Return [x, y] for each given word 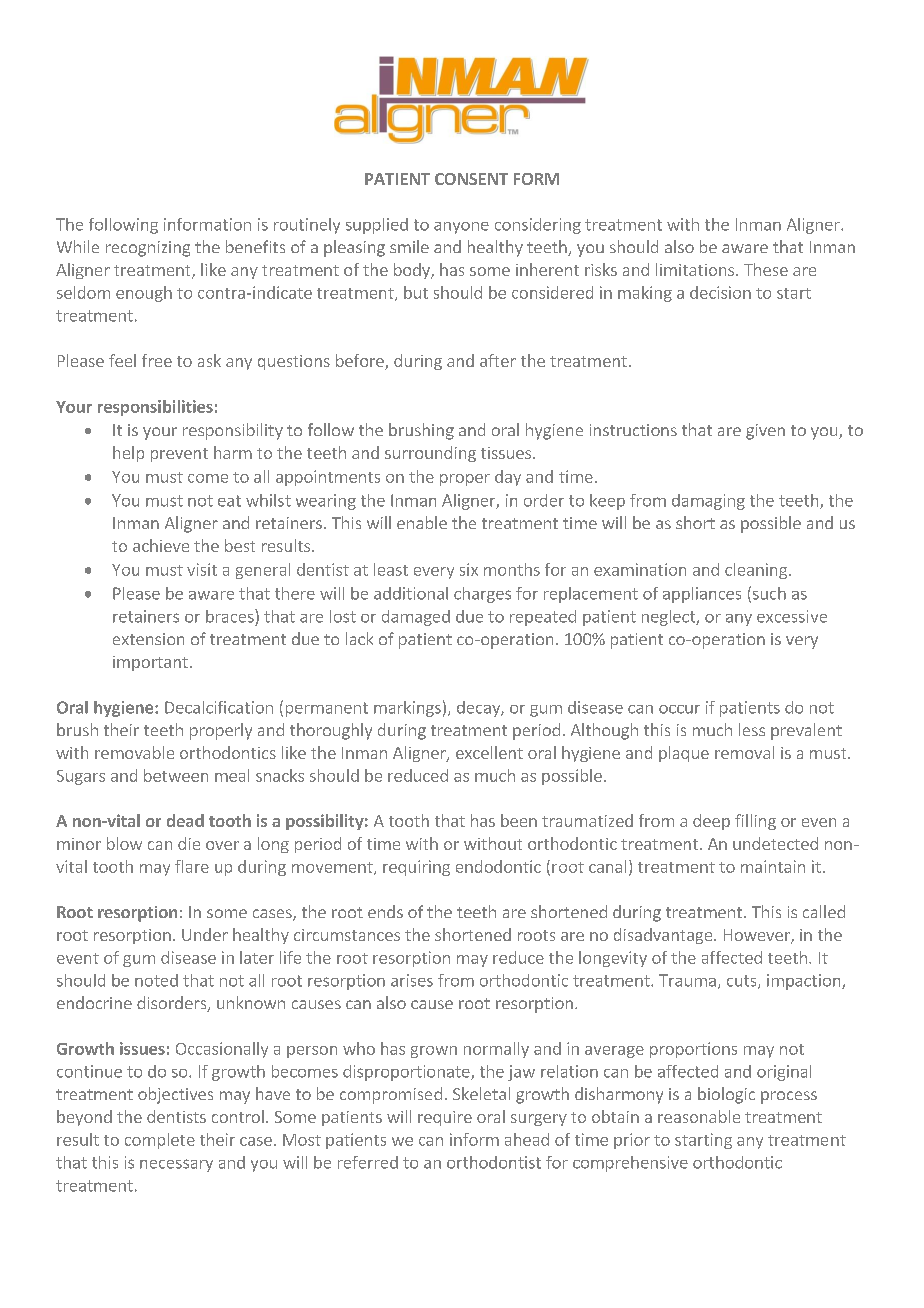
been [519, 820]
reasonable [699, 1116]
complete [160, 1141]
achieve [161, 545]
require [445, 1118]
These [766, 269]
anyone [461, 228]
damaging [708, 502]
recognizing [148, 249]
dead [185, 820]
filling [755, 822]
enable [422, 522]
